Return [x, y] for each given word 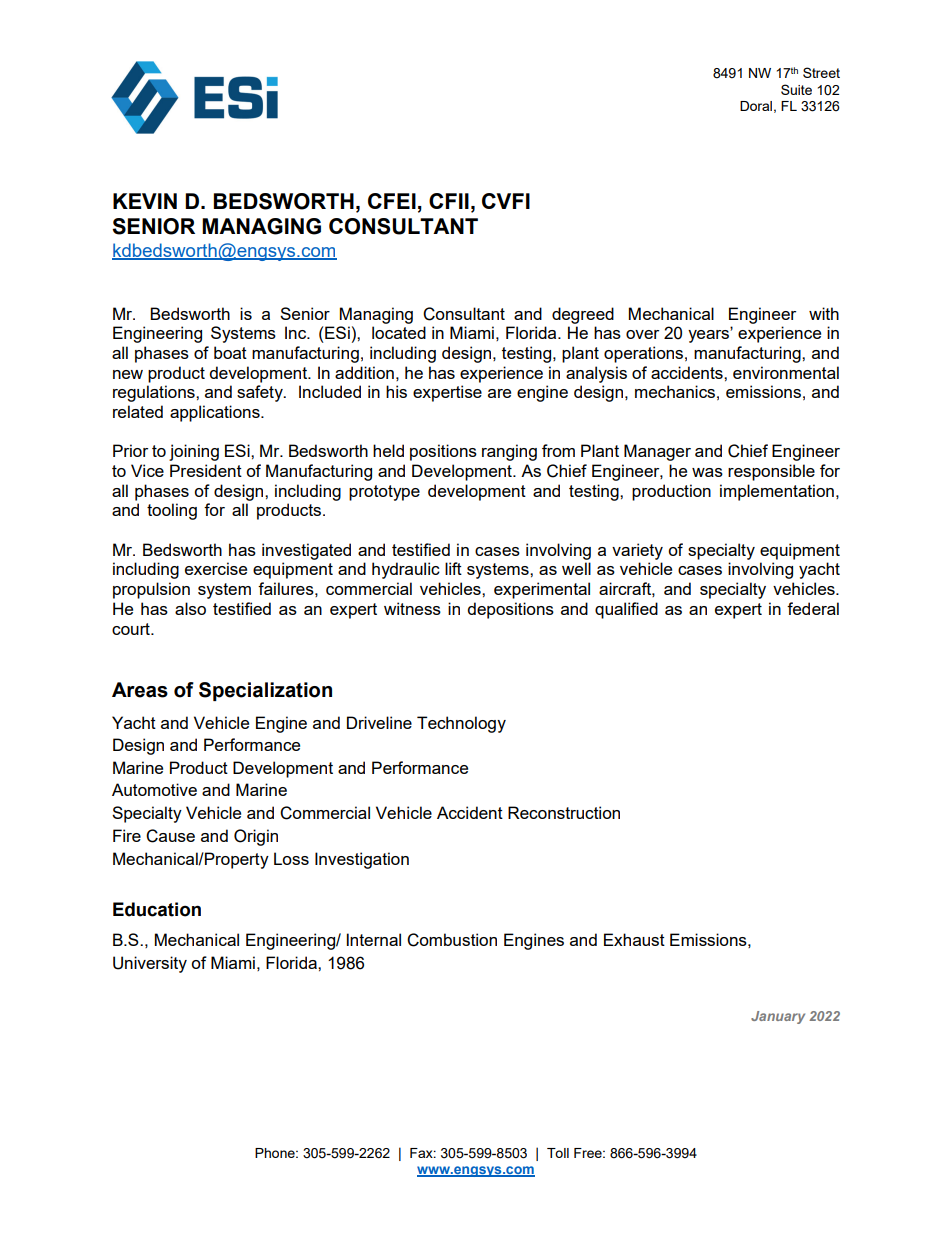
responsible [771, 472]
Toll [558, 1153]
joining [194, 452]
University [150, 964]
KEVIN [145, 201]
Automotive [154, 789]
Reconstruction [564, 812]
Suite [796, 89]
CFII [449, 201]
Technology [461, 724]
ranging [509, 452]
